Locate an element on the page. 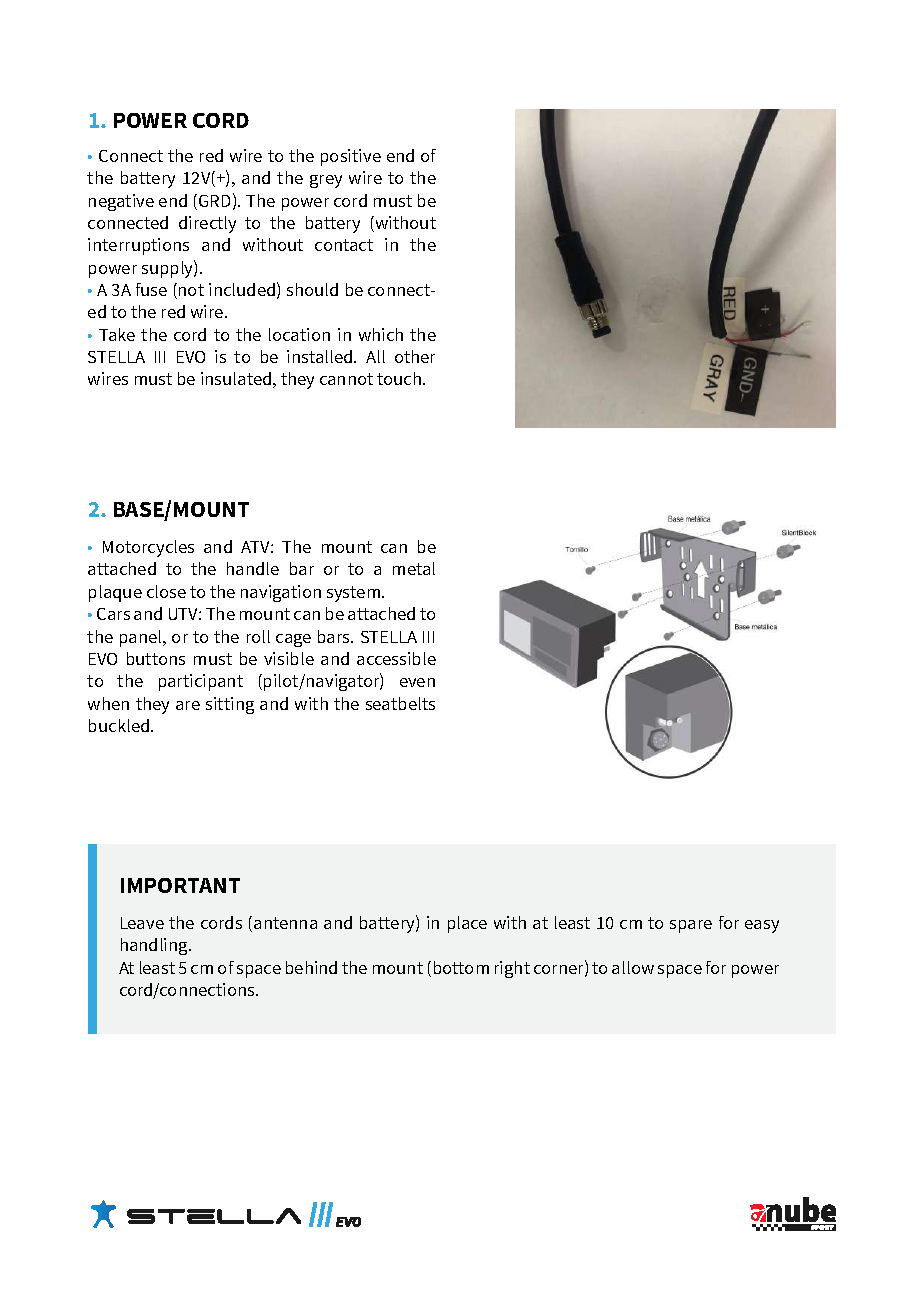 Image resolution: width=924 pixels, height=1308 pixels. handling is located at coordinates (155, 946).
